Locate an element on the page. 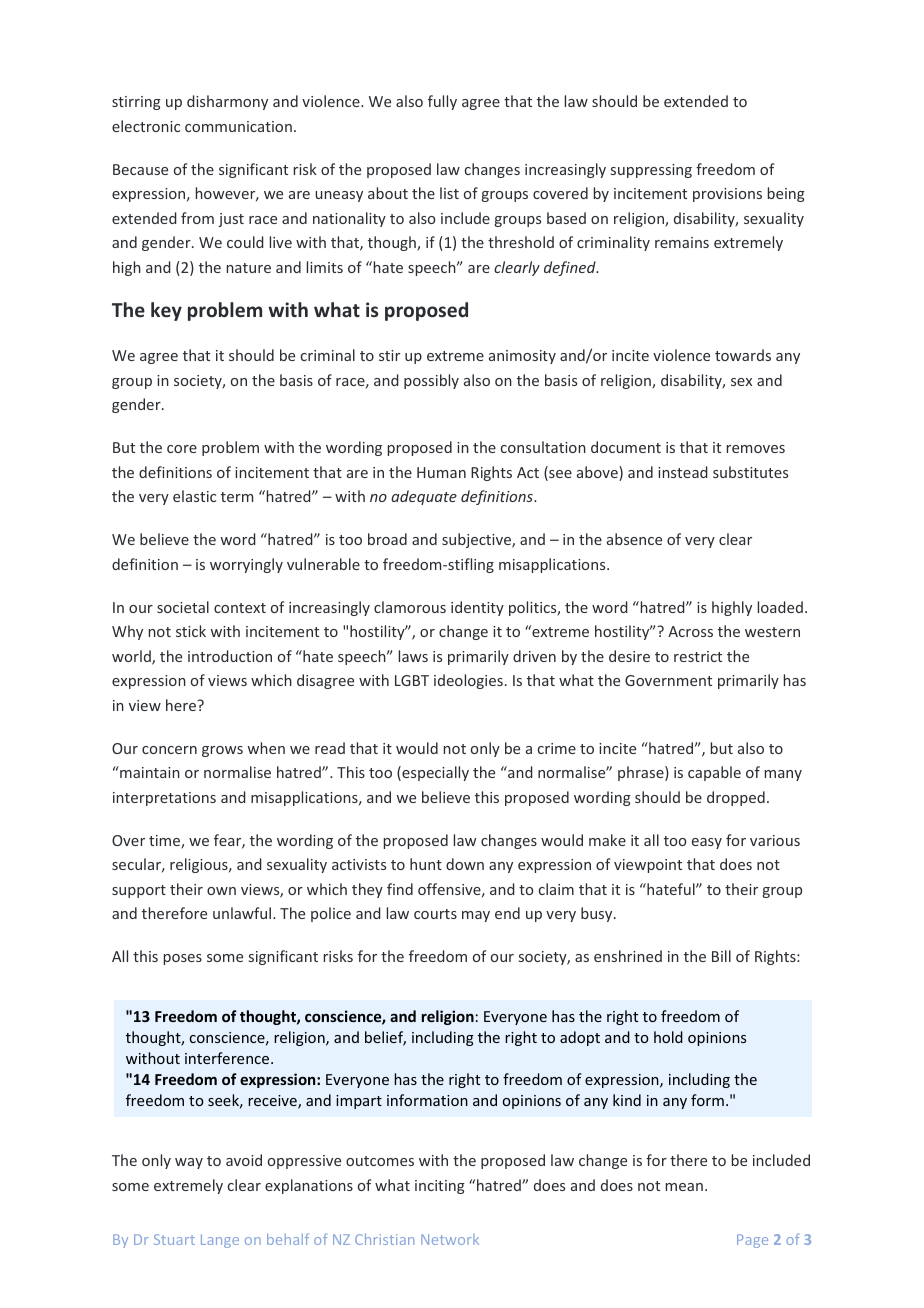  capable is located at coordinates (714, 773).
